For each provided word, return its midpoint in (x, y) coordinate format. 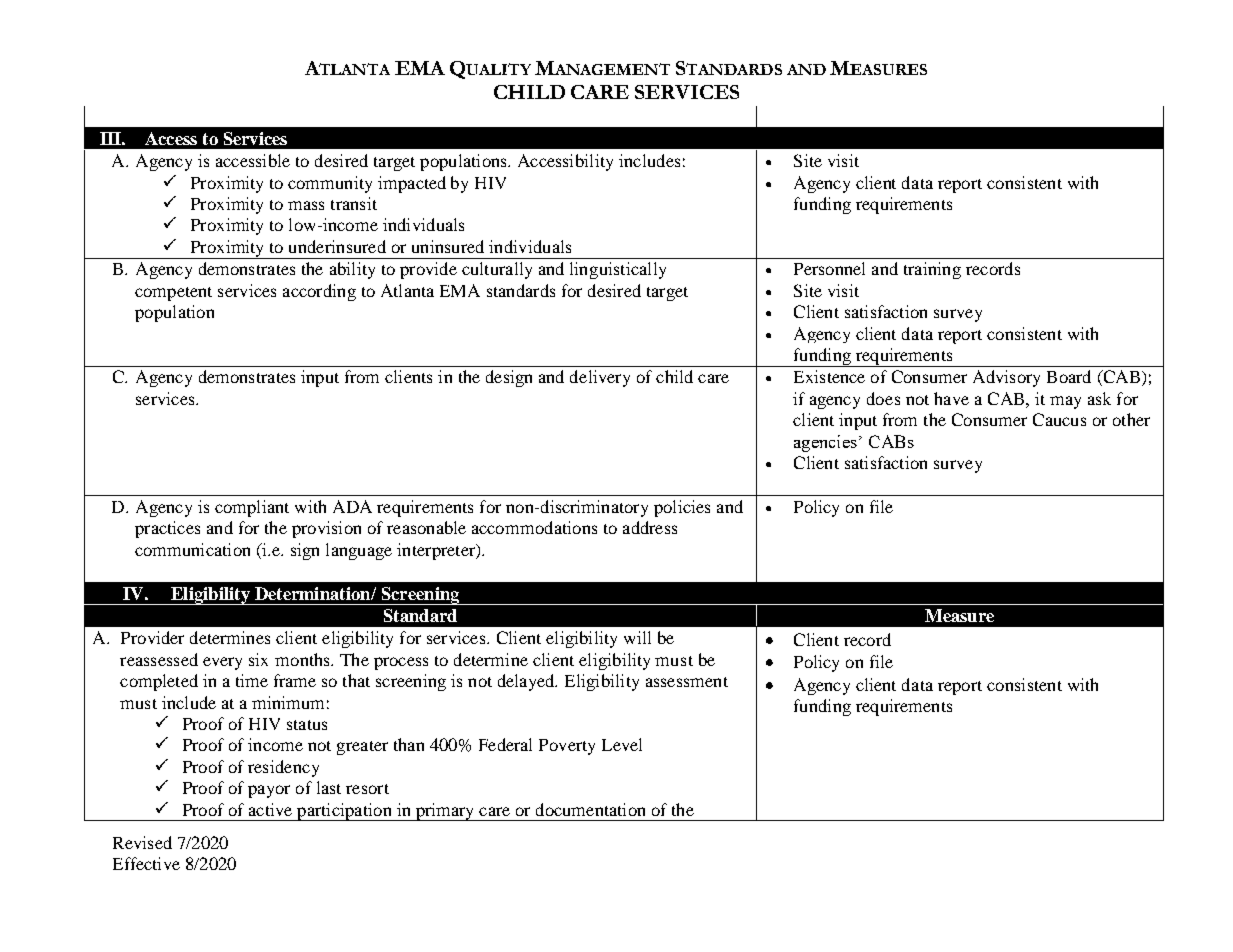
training (932, 270)
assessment (687, 682)
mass (306, 205)
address (650, 527)
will (637, 637)
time (252, 680)
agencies (825, 443)
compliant (252, 508)
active (270, 809)
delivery (600, 378)
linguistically (618, 270)
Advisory (1006, 378)
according (319, 292)
